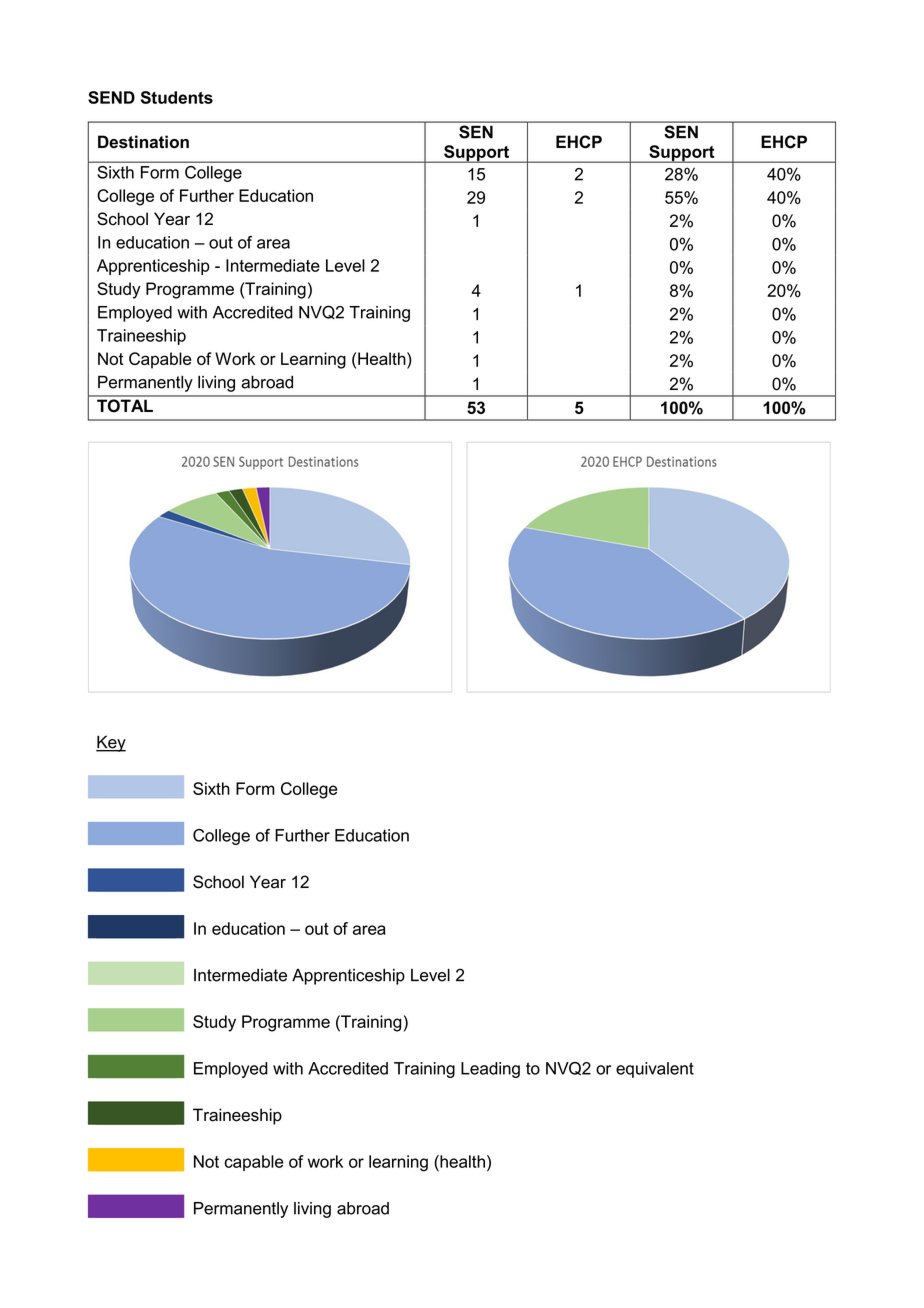 Image resolution: width=924 pixels, height=1308 pixels. I want to click on Destination, so click(143, 142).
